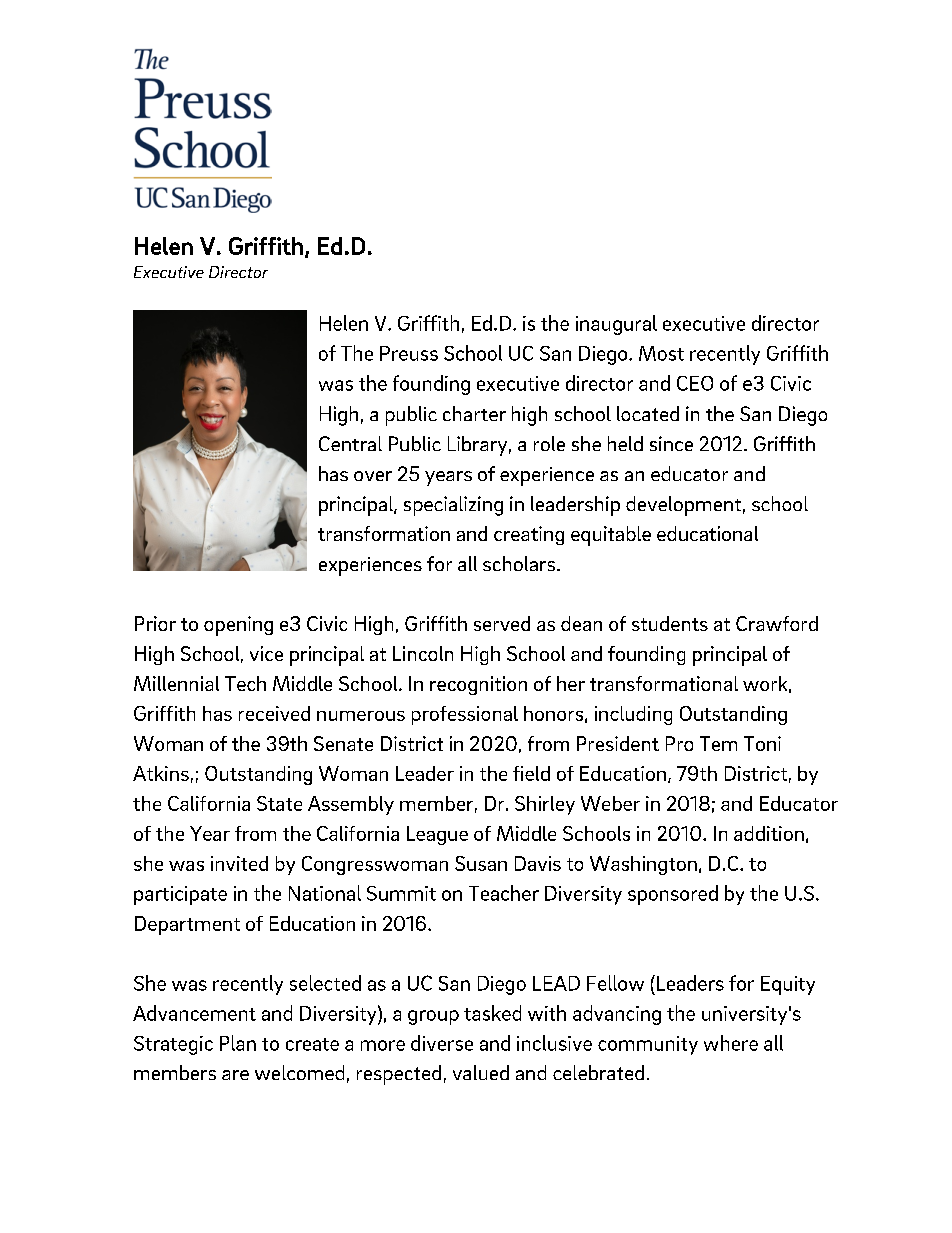  I want to click on diverse, so click(442, 1043).
